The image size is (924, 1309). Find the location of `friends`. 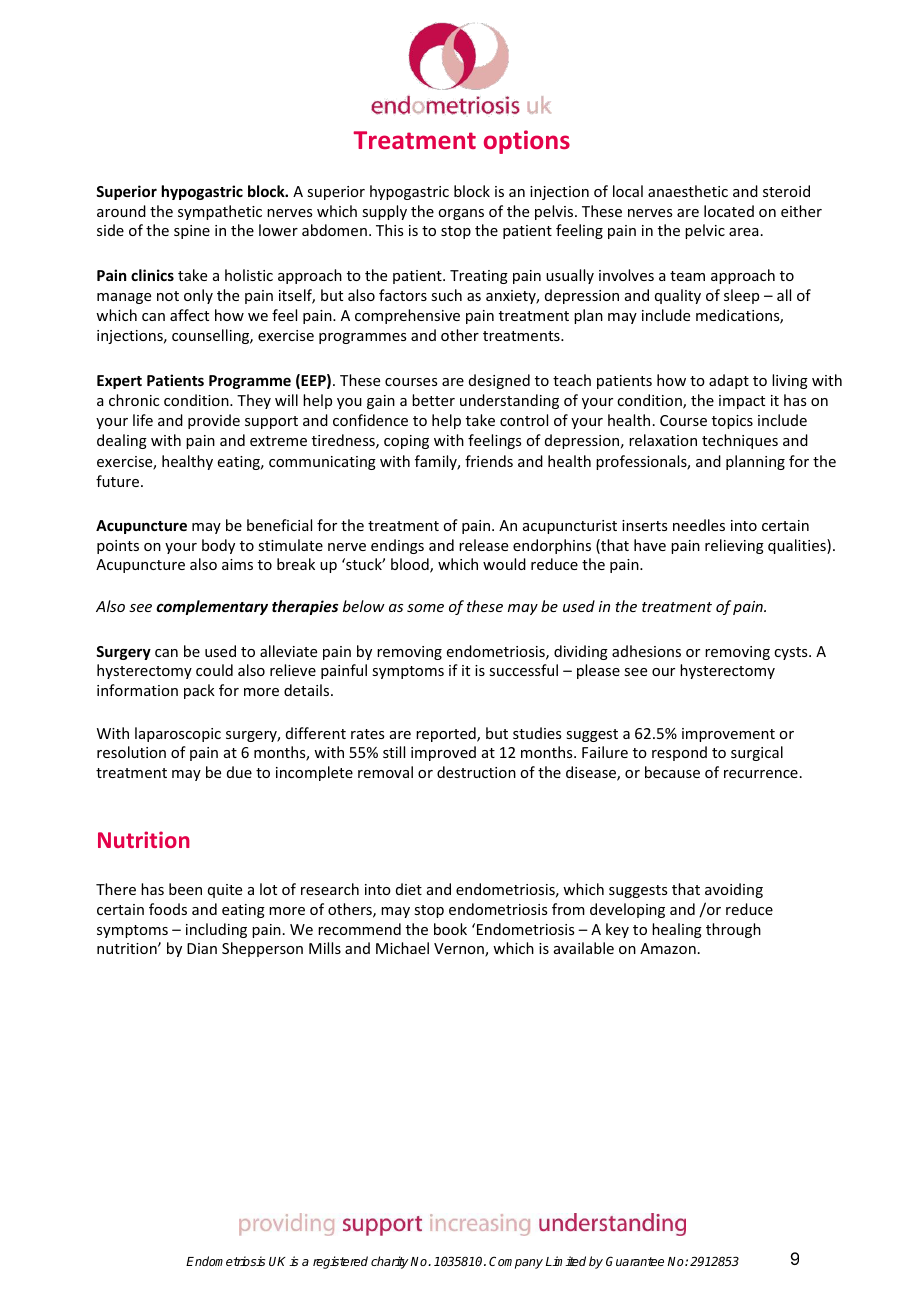

friends is located at coordinates (489, 461).
